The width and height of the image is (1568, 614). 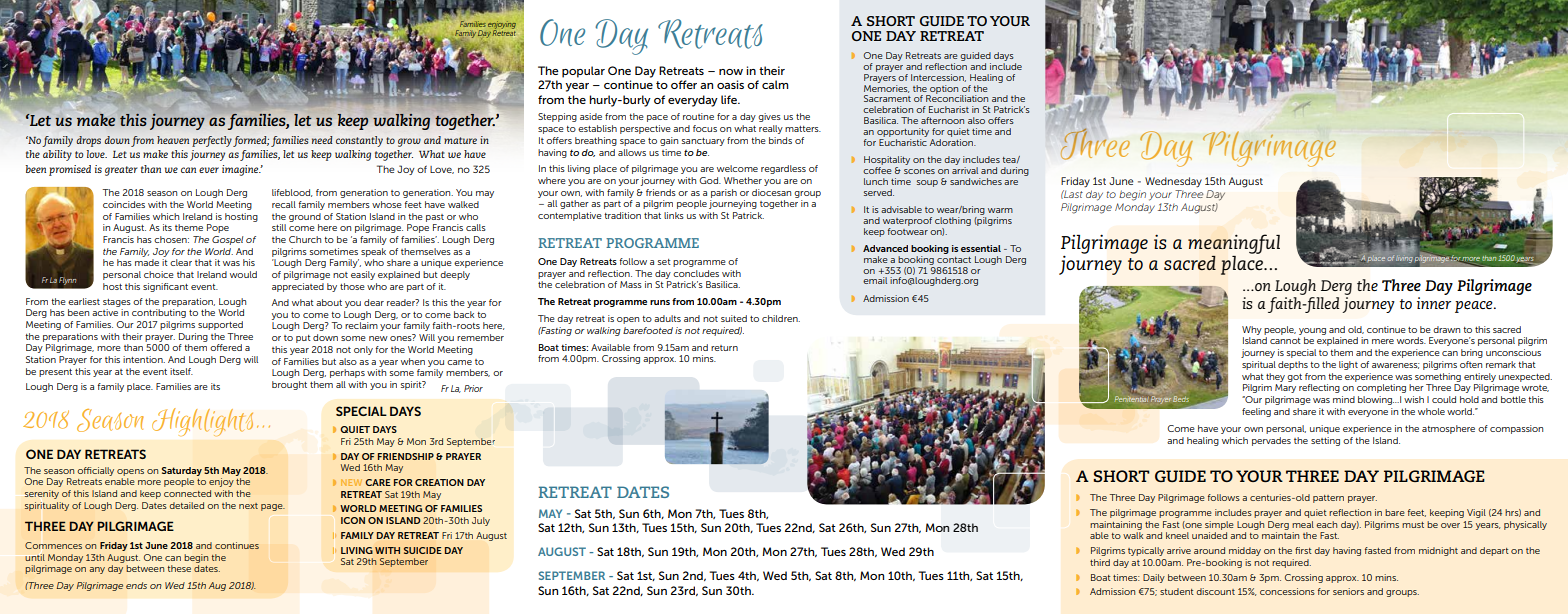 What do you see at coordinates (179, 568) in the image?
I see `these` at bounding box center [179, 568].
